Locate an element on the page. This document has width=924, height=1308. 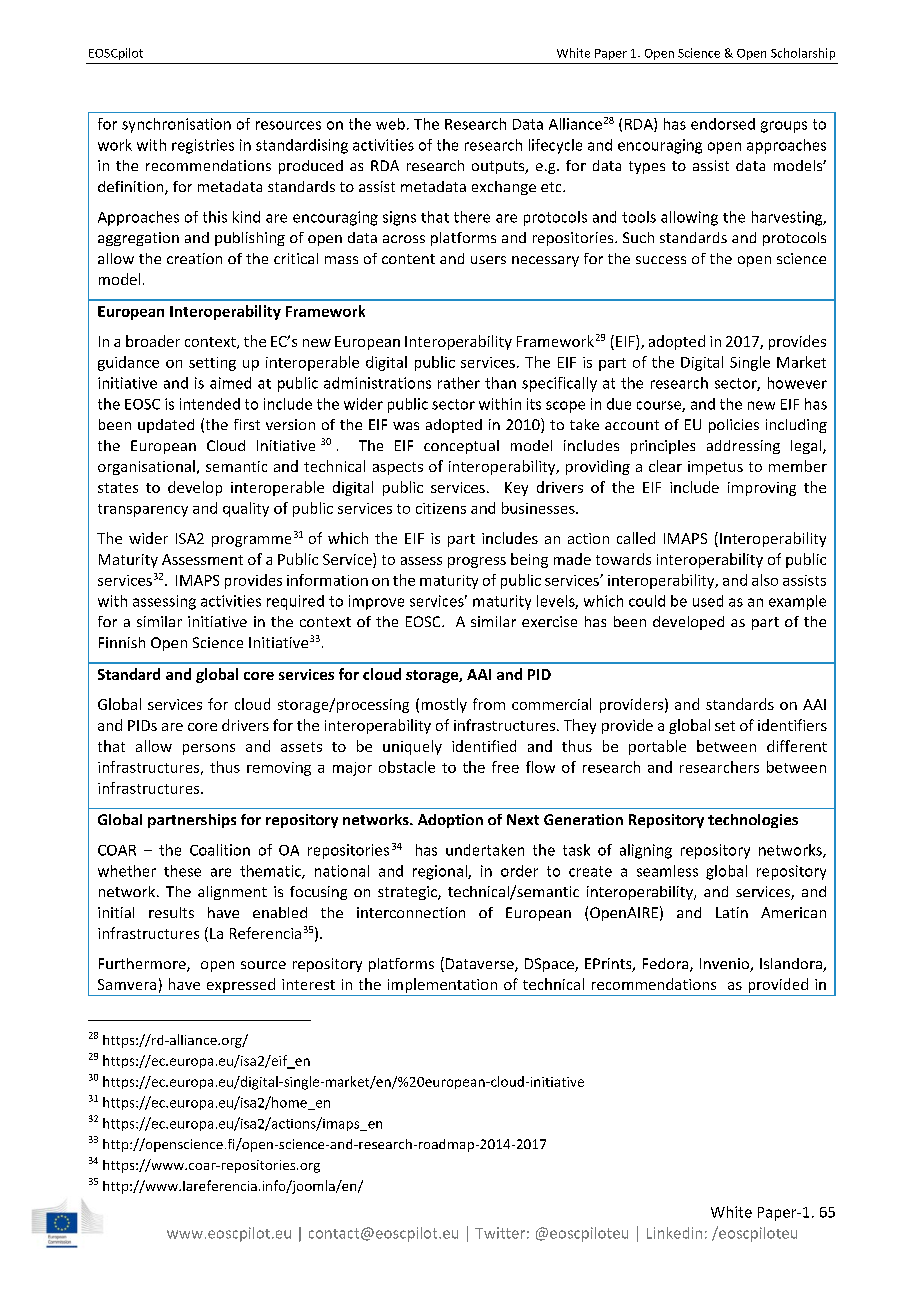
impetus is located at coordinates (715, 468).
